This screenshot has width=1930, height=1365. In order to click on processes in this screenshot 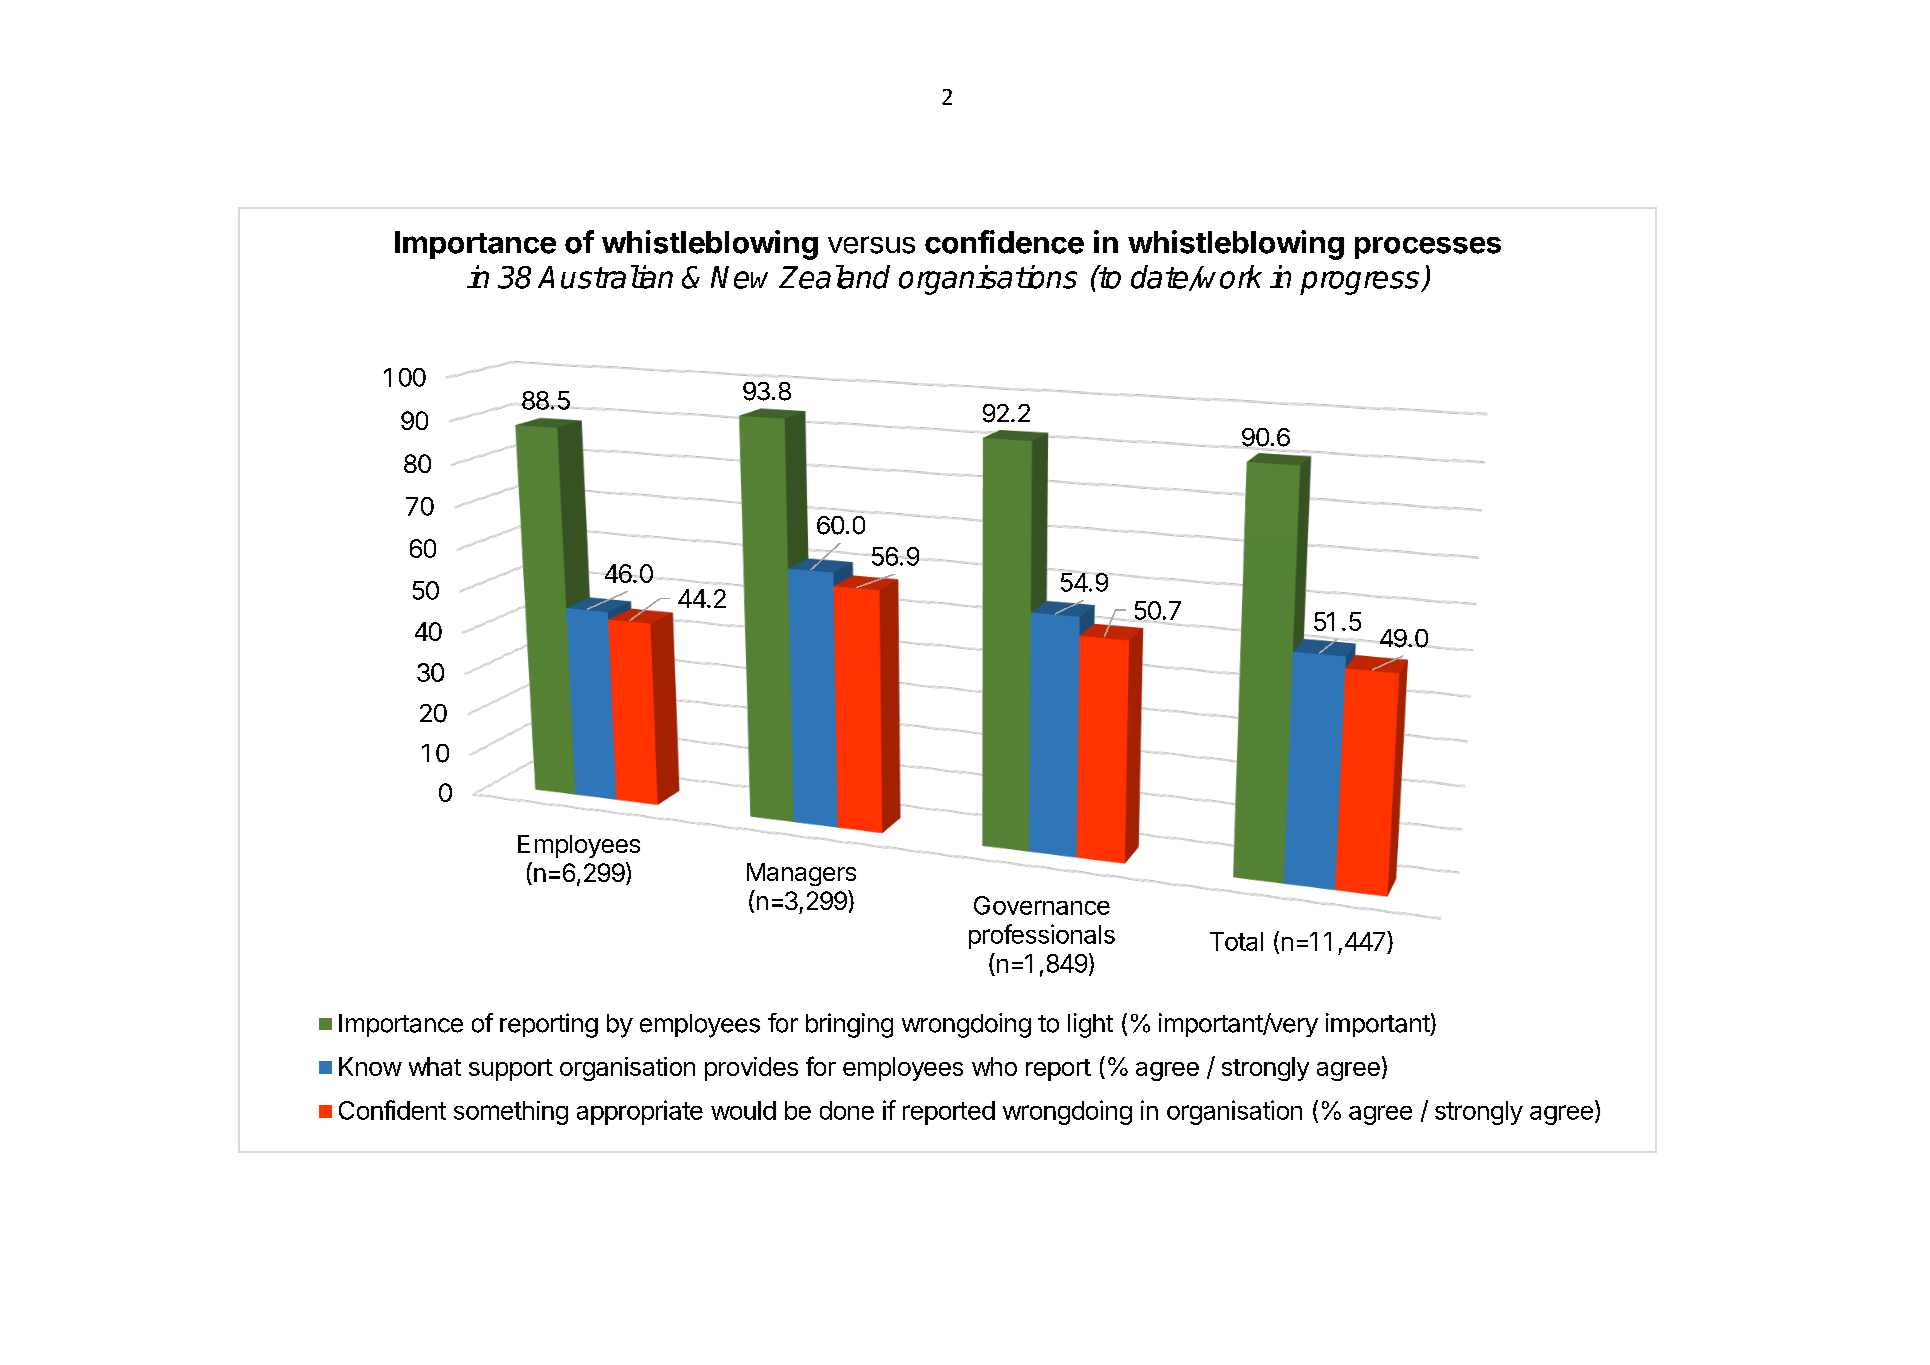, I will do `click(1428, 248)`.
